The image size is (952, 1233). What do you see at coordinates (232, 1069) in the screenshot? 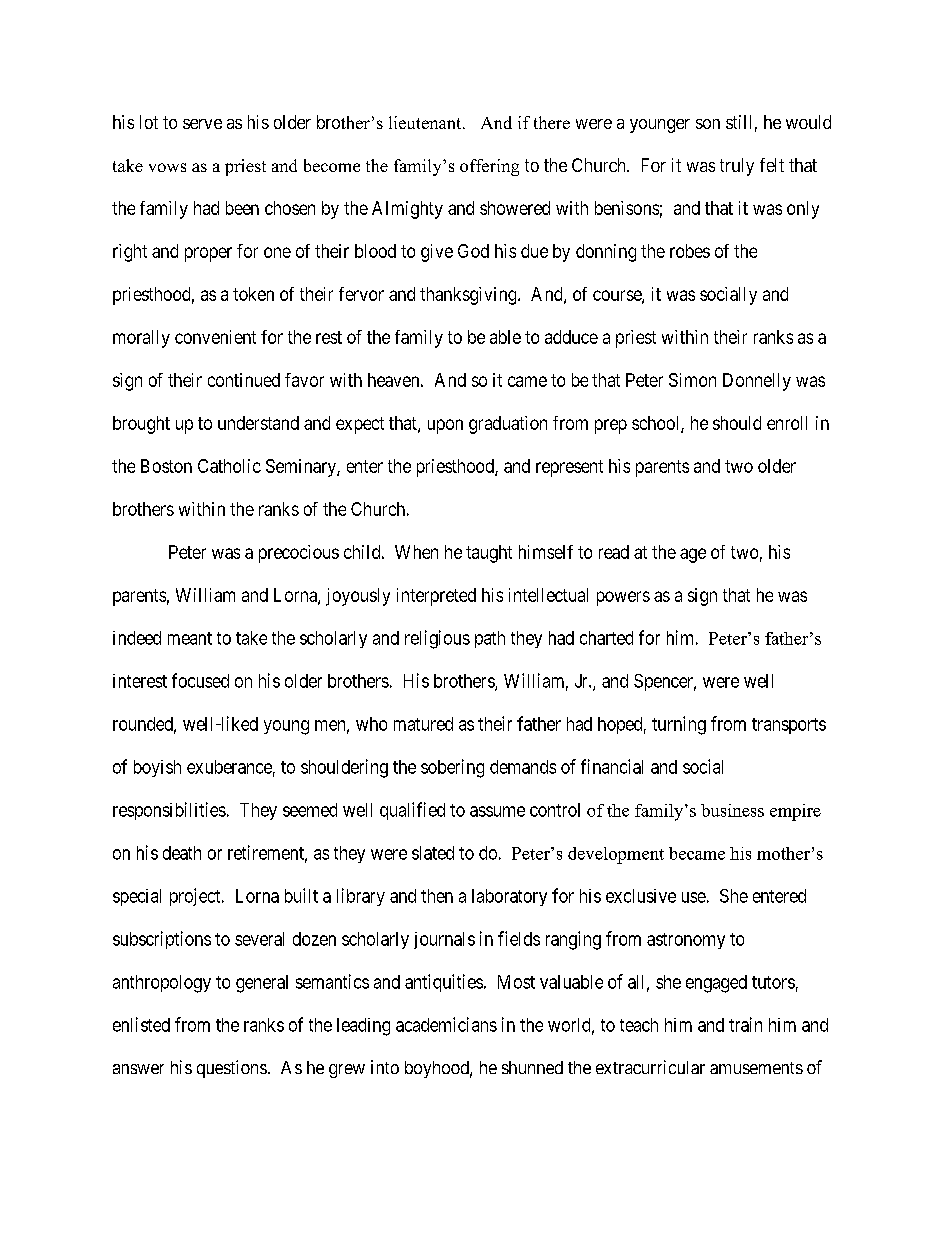
I see `questions` at bounding box center [232, 1069].
